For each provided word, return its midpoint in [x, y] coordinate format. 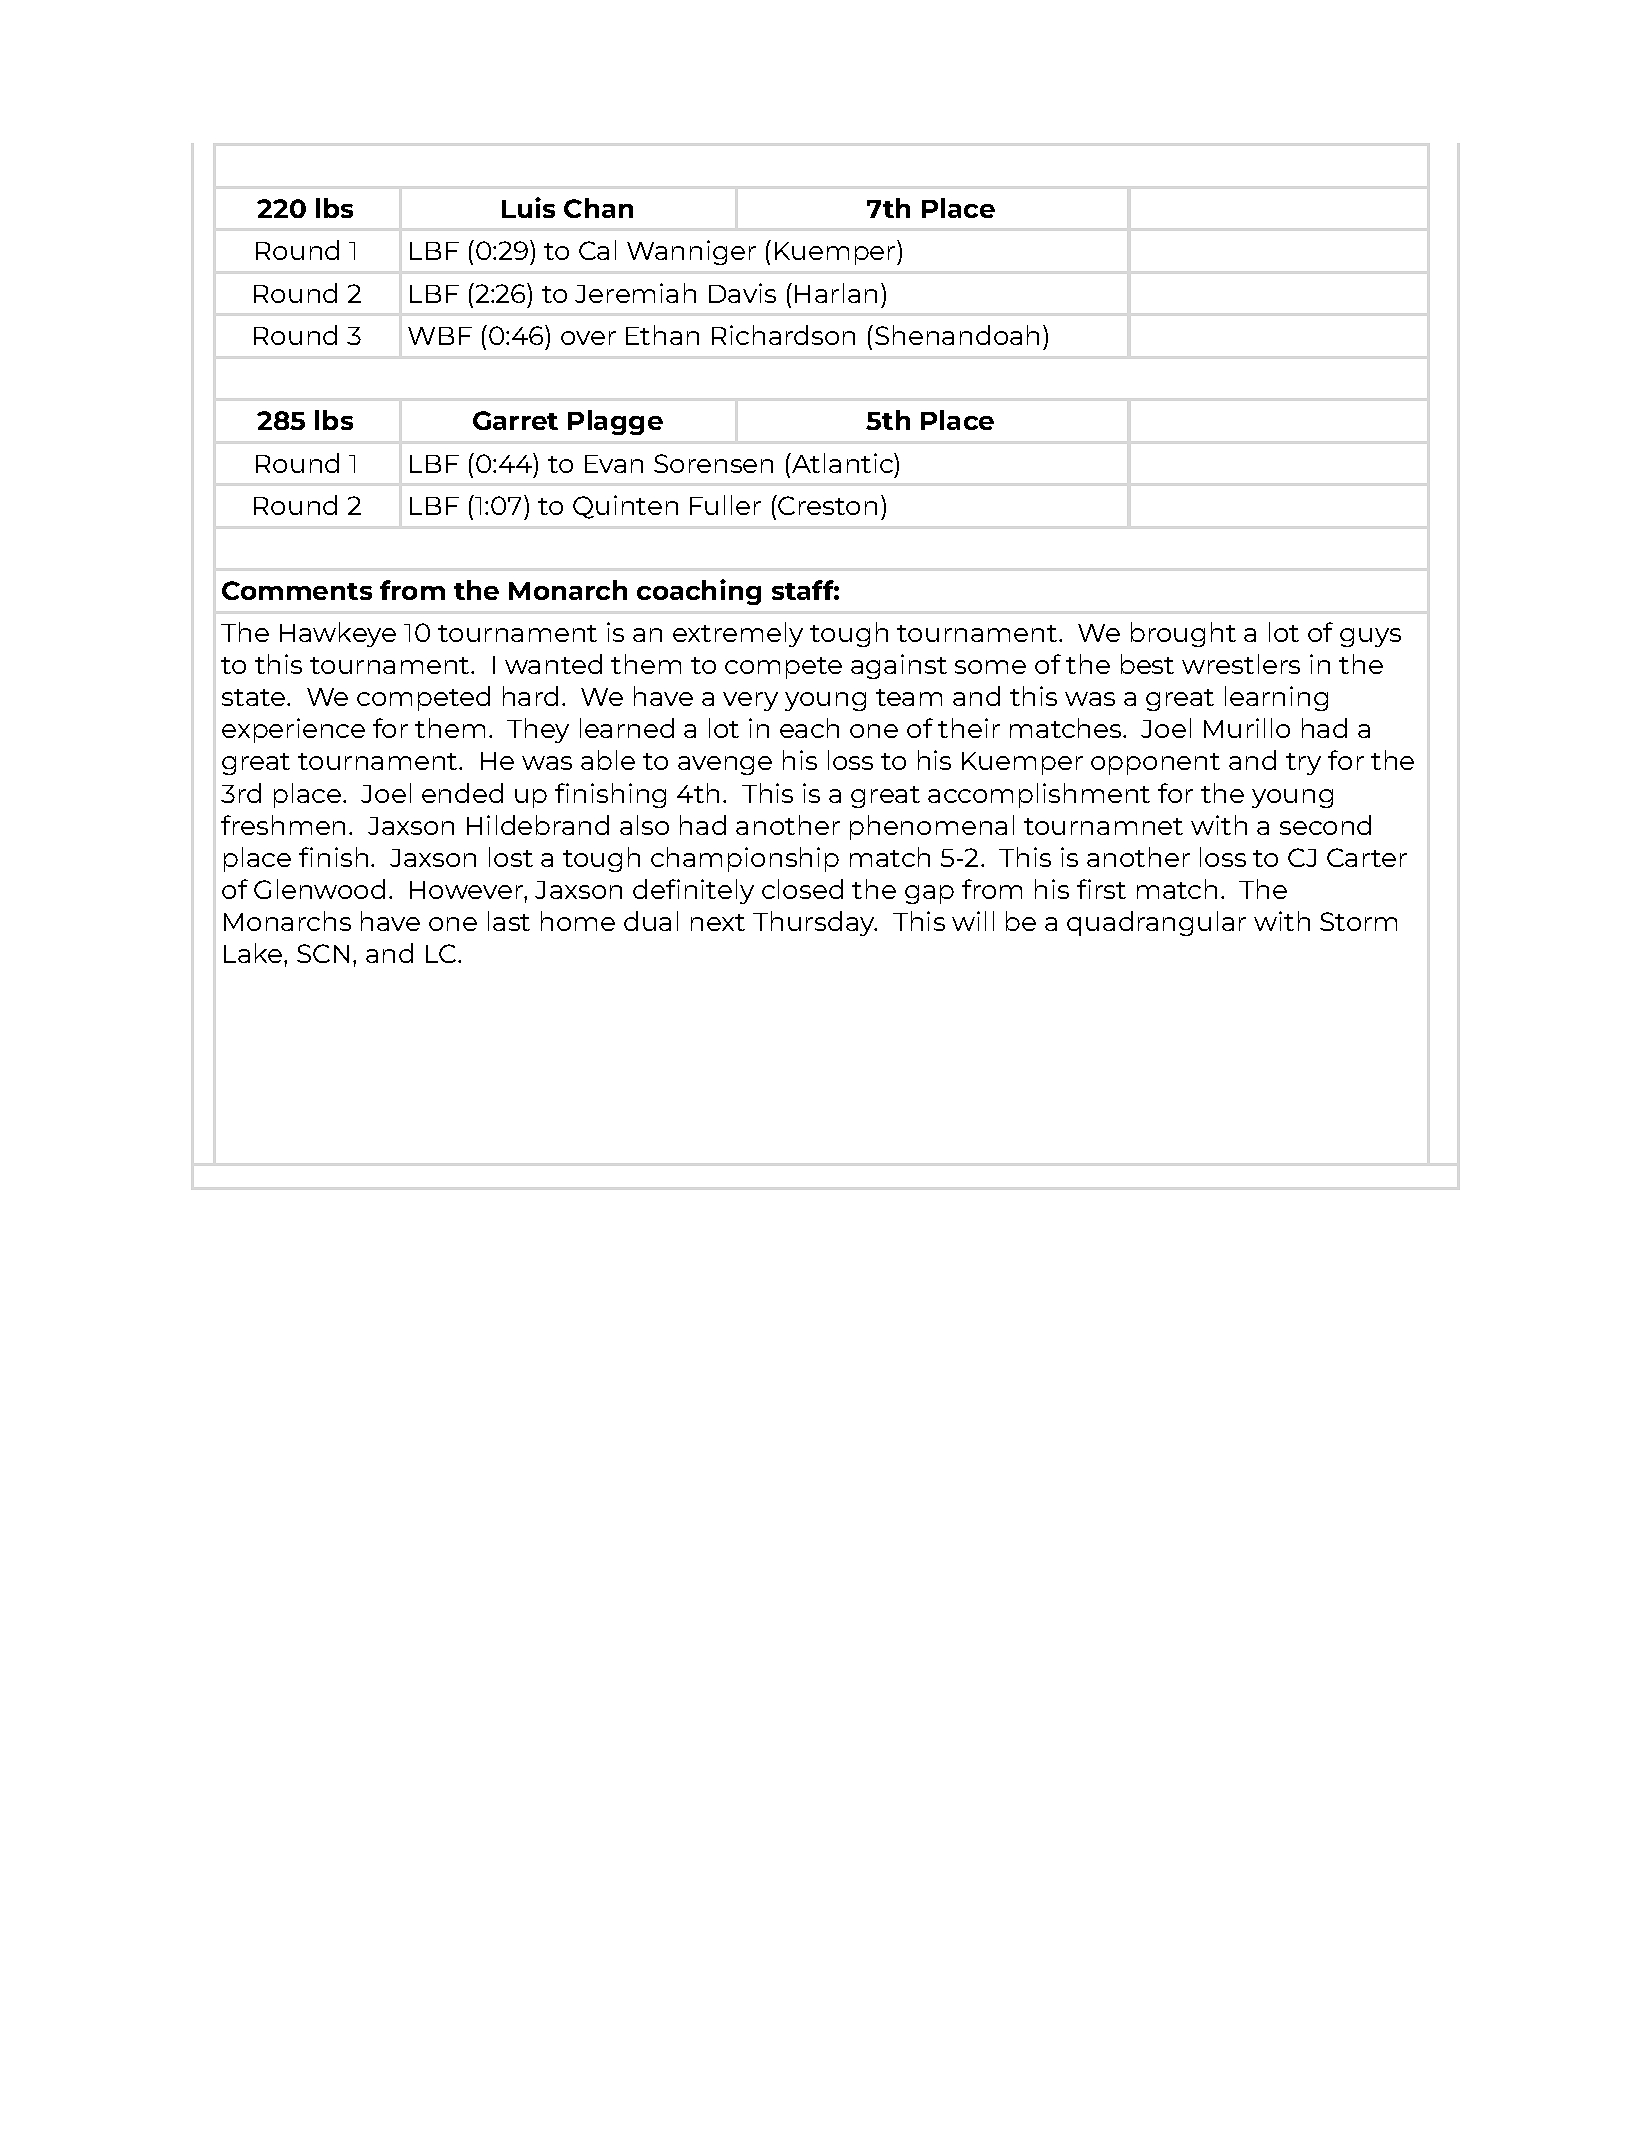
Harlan [836, 293]
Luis [528, 207]
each [809, 728]
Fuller [725, 505]
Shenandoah [957, 335]
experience [293, 730]
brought [1183, 634]
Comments [297, 590]
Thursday [815, 923]
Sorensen [713, 463]
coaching [699, 592]
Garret [515, 420]
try [1303, 764]
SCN [323, 953]
